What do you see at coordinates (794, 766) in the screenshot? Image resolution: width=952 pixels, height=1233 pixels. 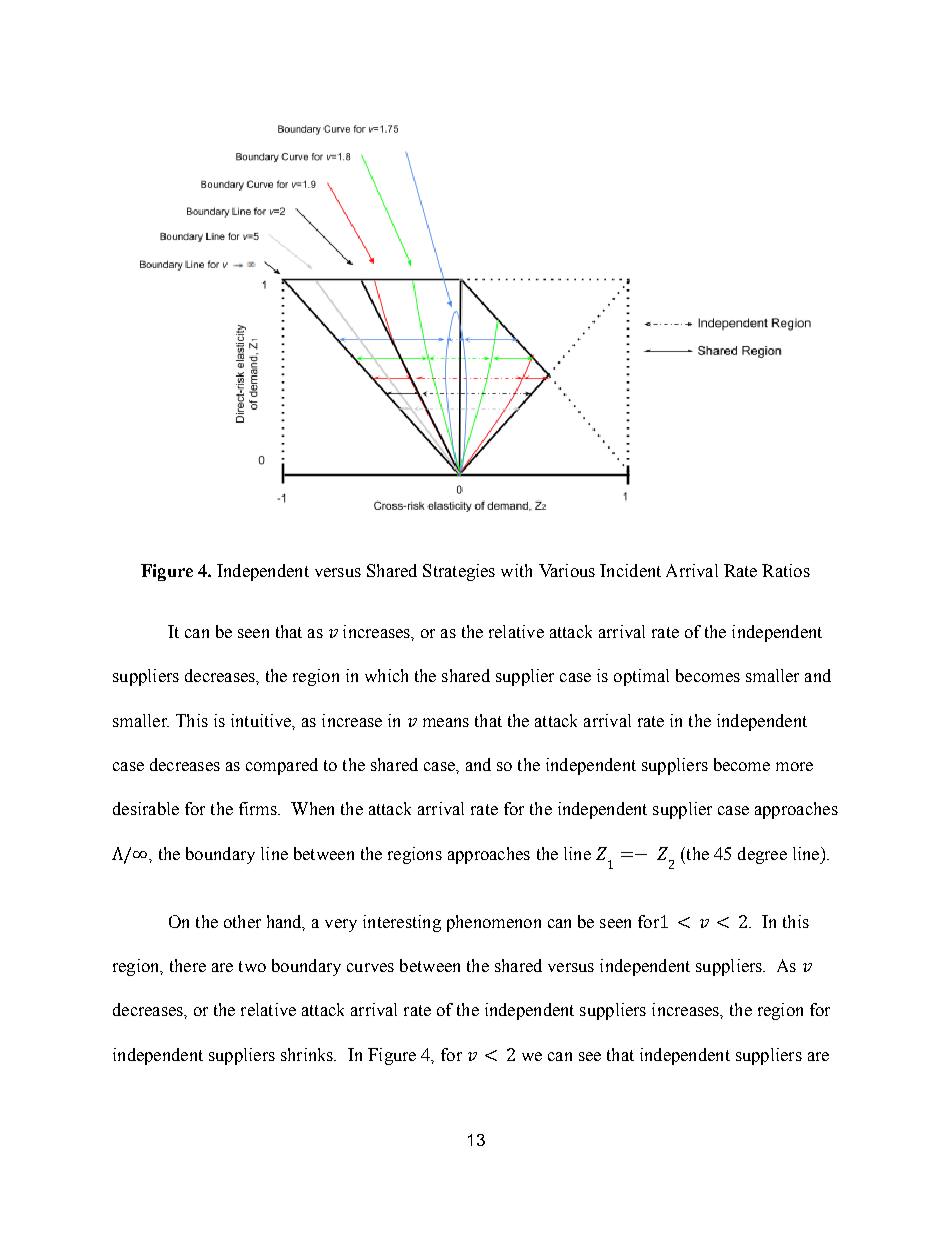 I see `more` at bounding box center [794, 766].
